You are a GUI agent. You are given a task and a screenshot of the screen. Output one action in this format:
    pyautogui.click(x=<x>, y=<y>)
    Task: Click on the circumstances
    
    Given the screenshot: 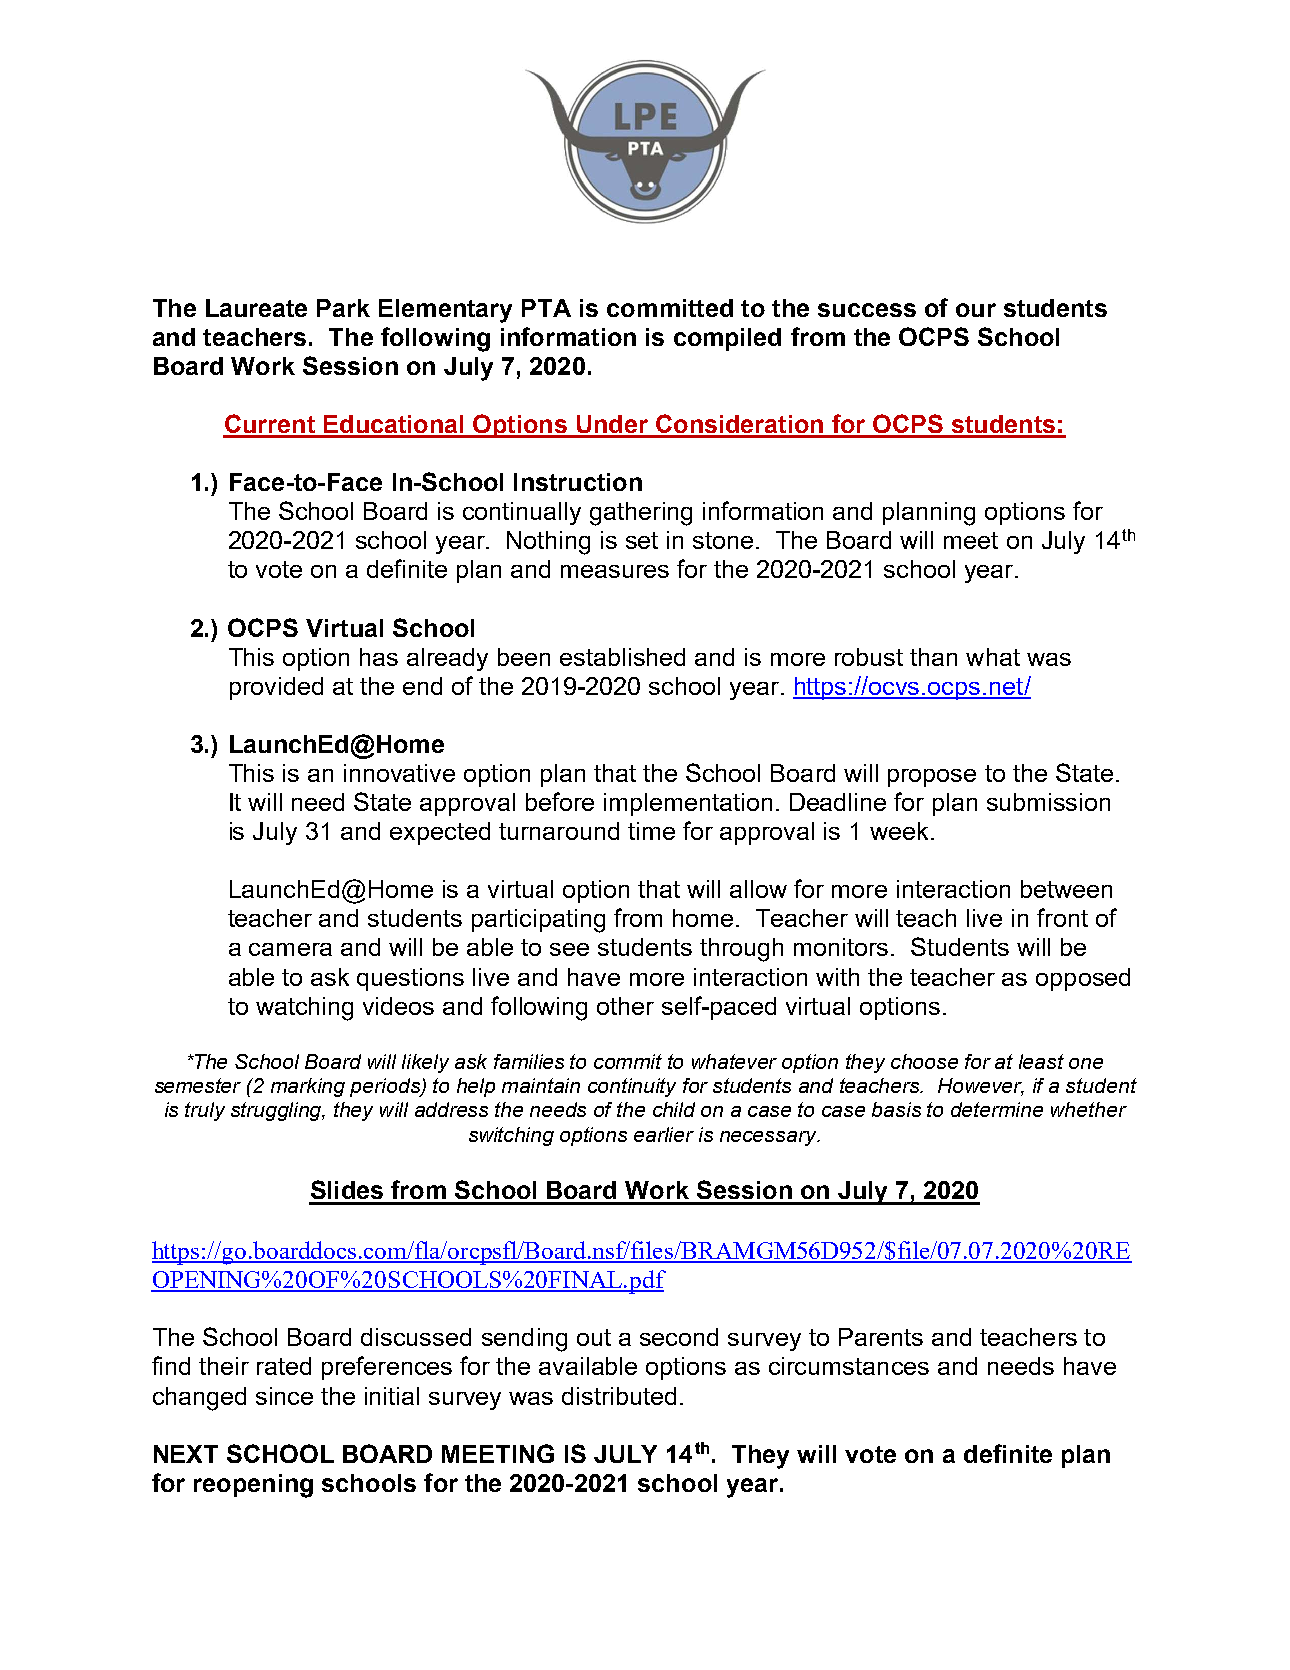 What is the action you would take?
    pyautogui.click(x=849, y=1366)
